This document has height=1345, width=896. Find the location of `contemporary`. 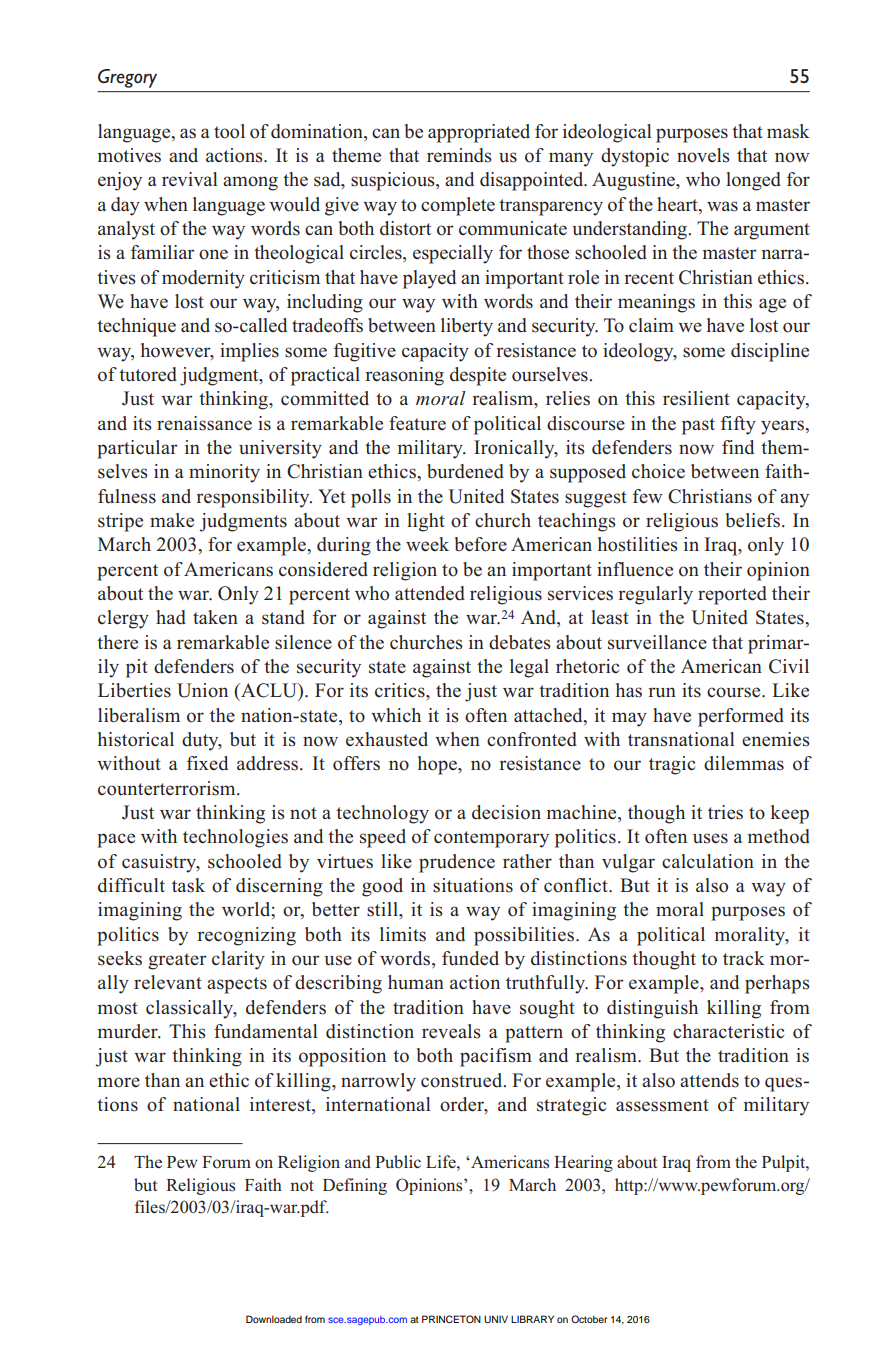

contemporary is located at coordinates (491, 839).
